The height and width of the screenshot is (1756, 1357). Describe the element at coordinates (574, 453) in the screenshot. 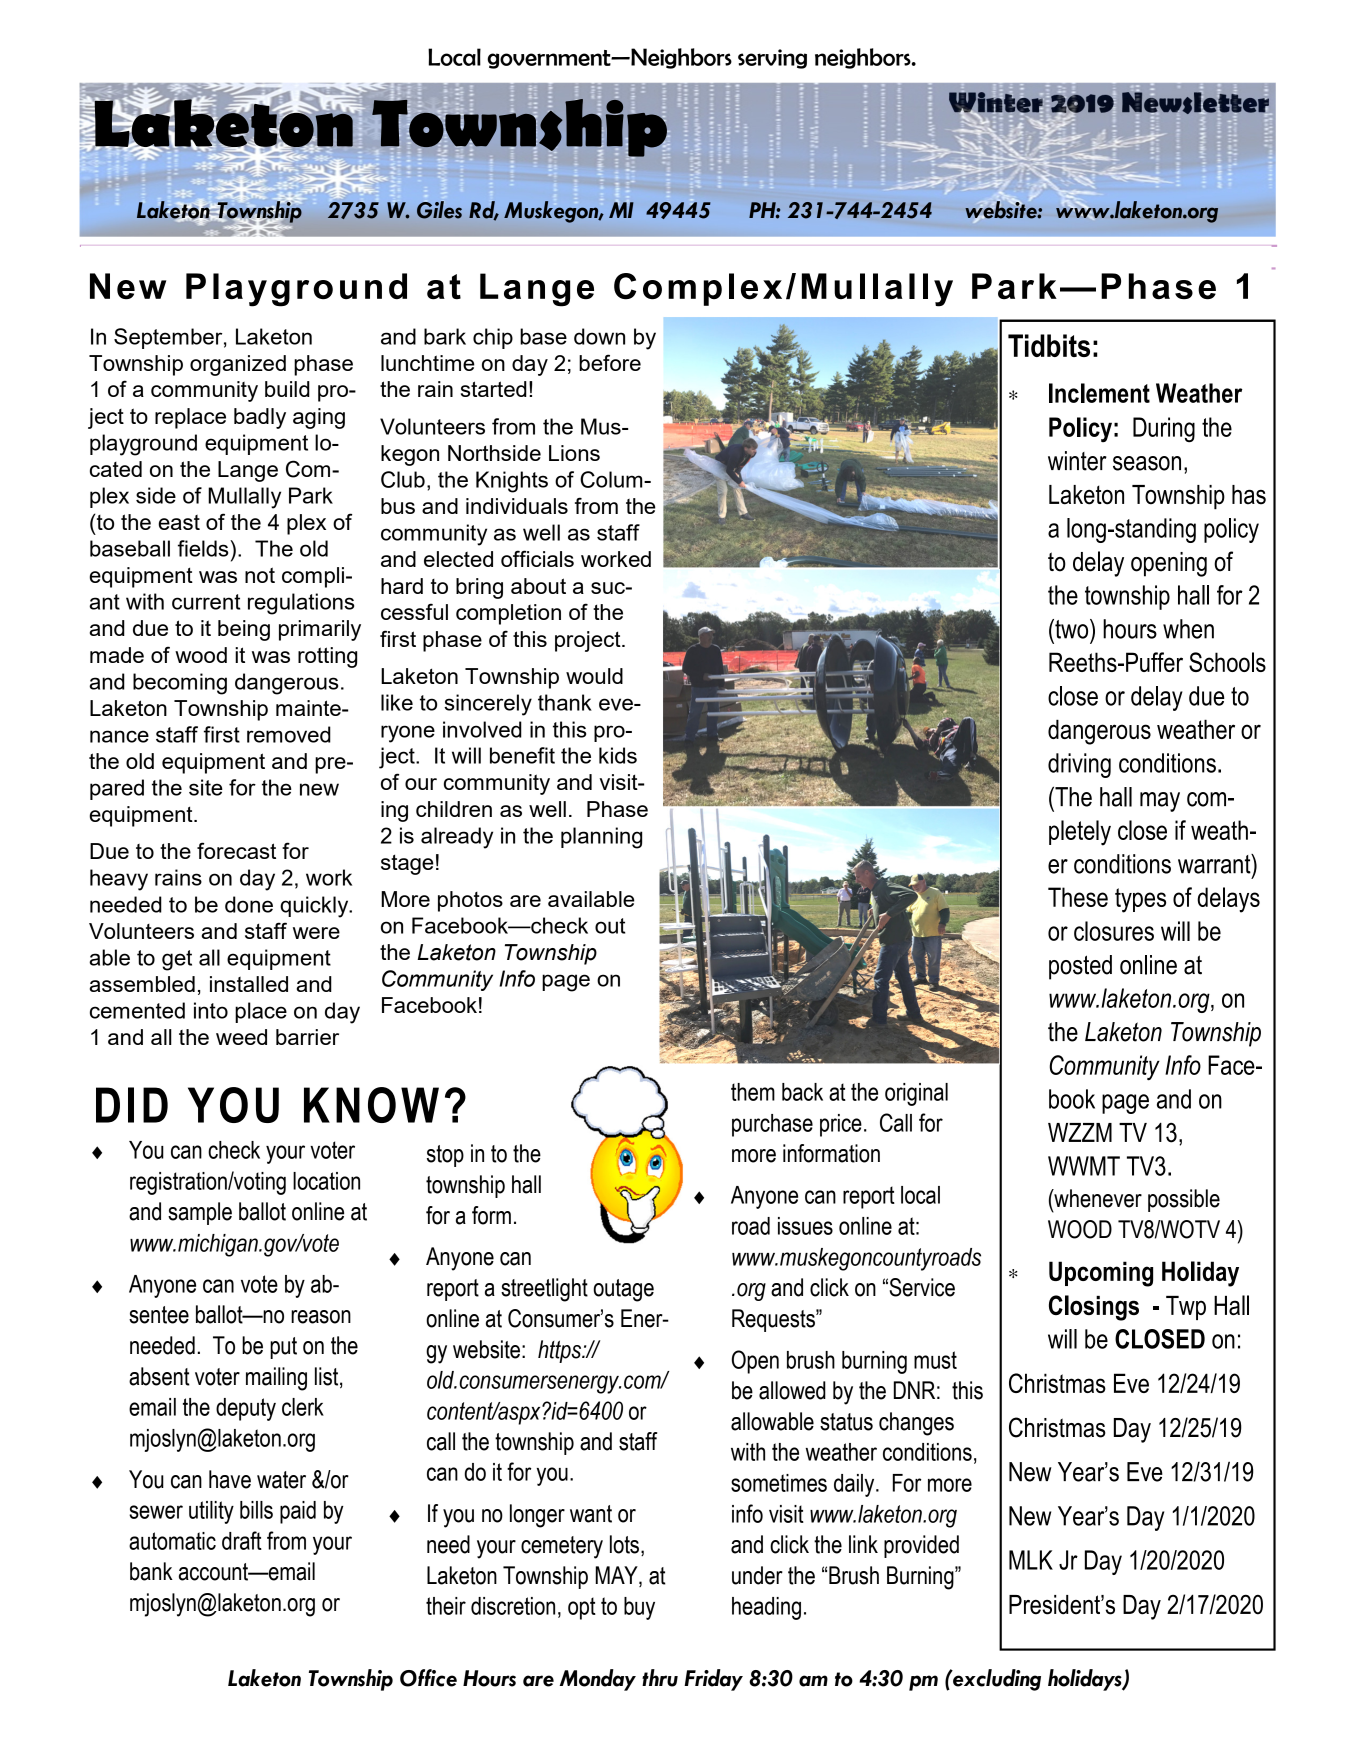

I see `Lions` at that location.
